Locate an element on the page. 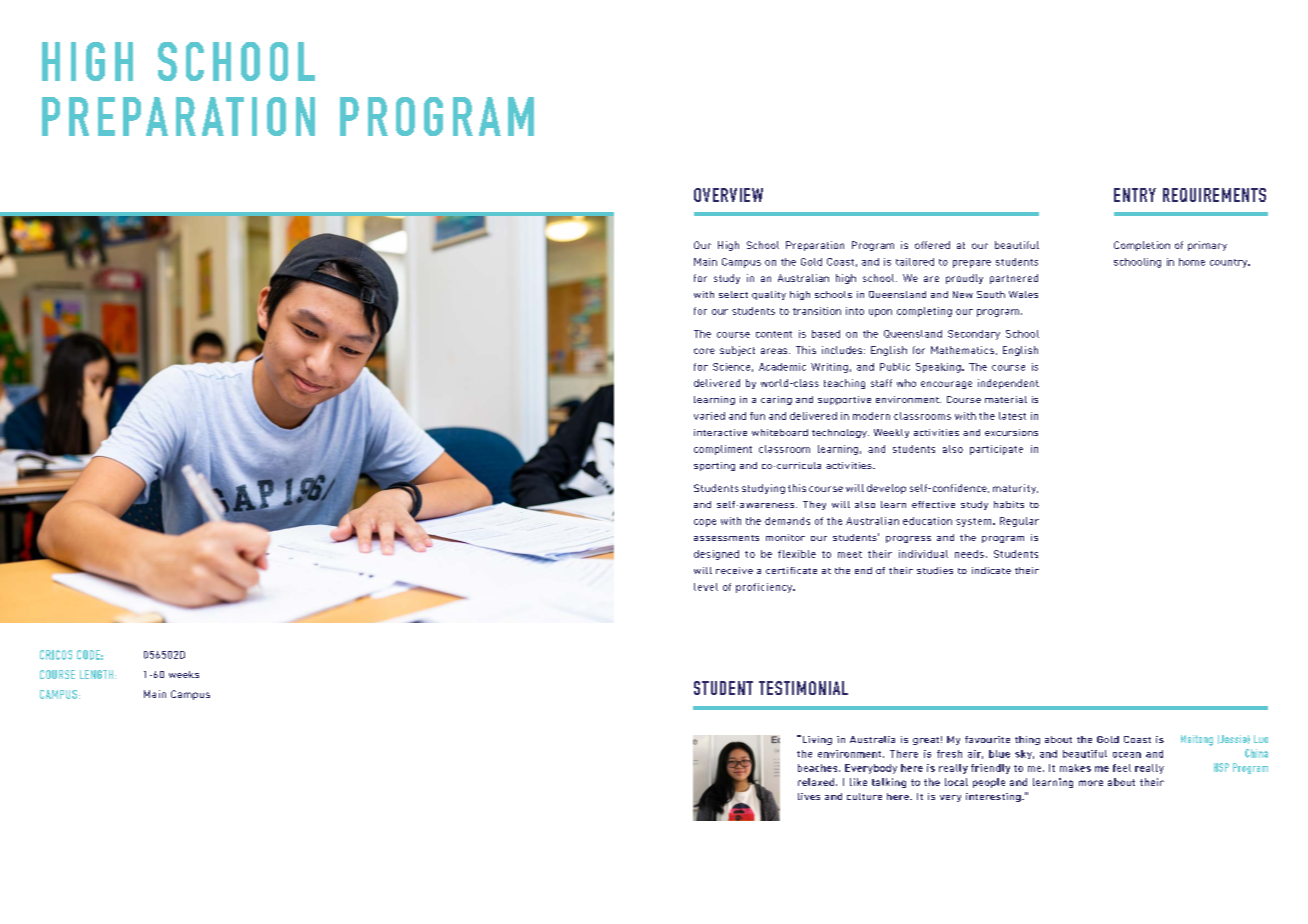 The height and width of the document is (924, 1308). interactive is located at coordinates (720, 432).
